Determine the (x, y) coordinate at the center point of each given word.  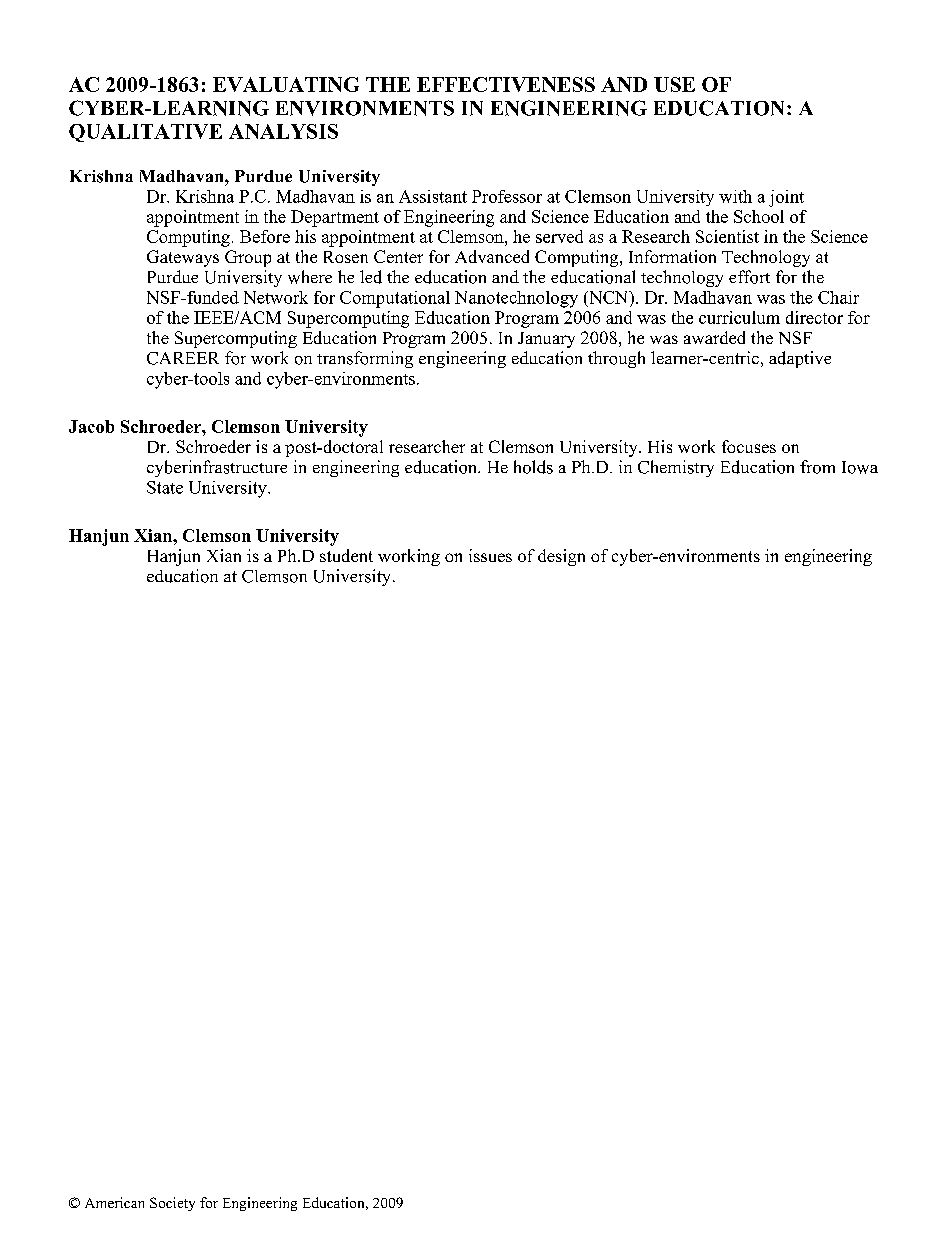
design (561, 557)
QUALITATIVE (145, 133)
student (346, 555)
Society (172, 1204)
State (165, 487)
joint (786, 198)
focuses (749, 446)
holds (533, 467)
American (114, 1202)
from (817, 467)
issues (490, 555)
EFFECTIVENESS (506, 84)
